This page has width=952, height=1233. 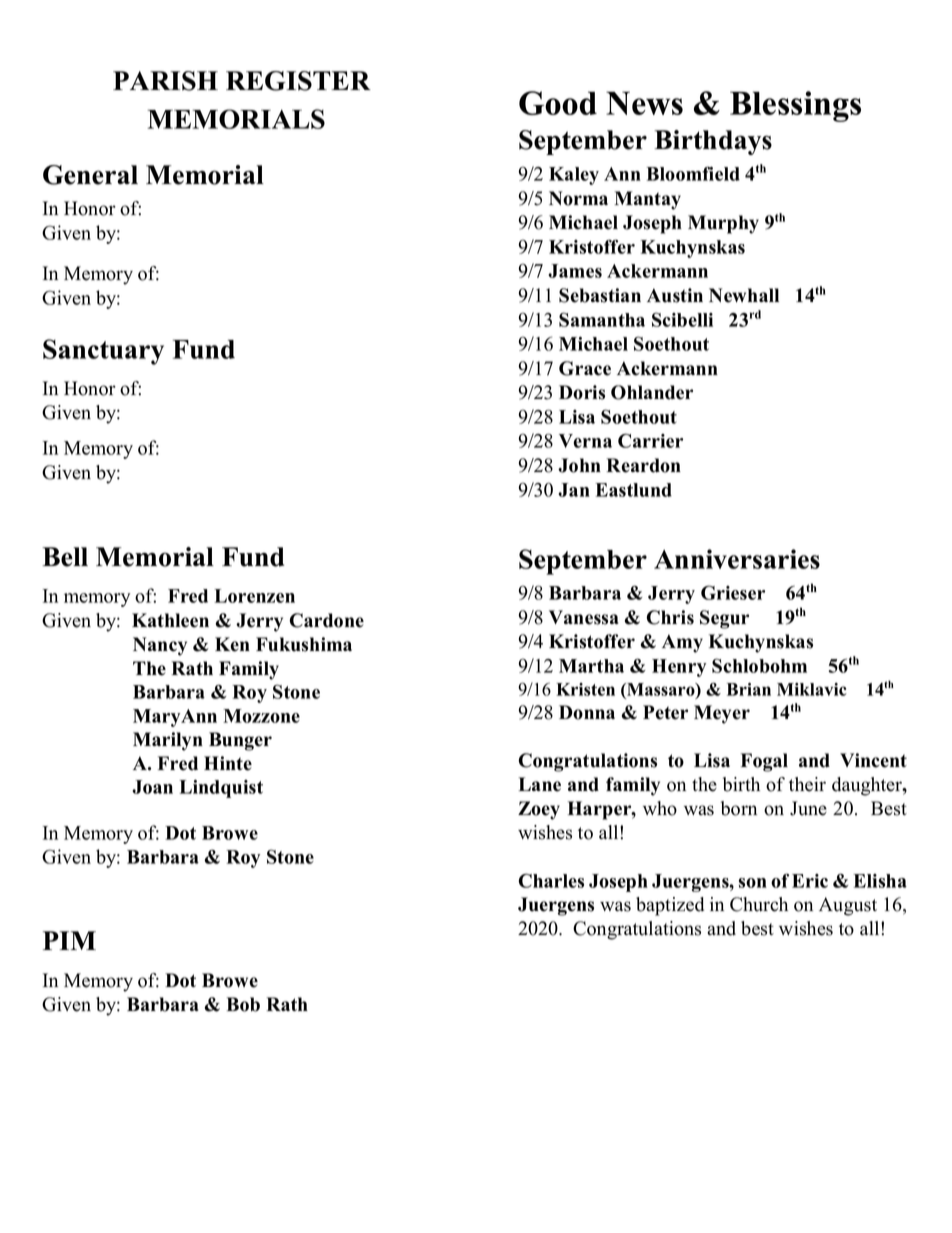 I want to click on Blessings, so click(x=795, y=106).
